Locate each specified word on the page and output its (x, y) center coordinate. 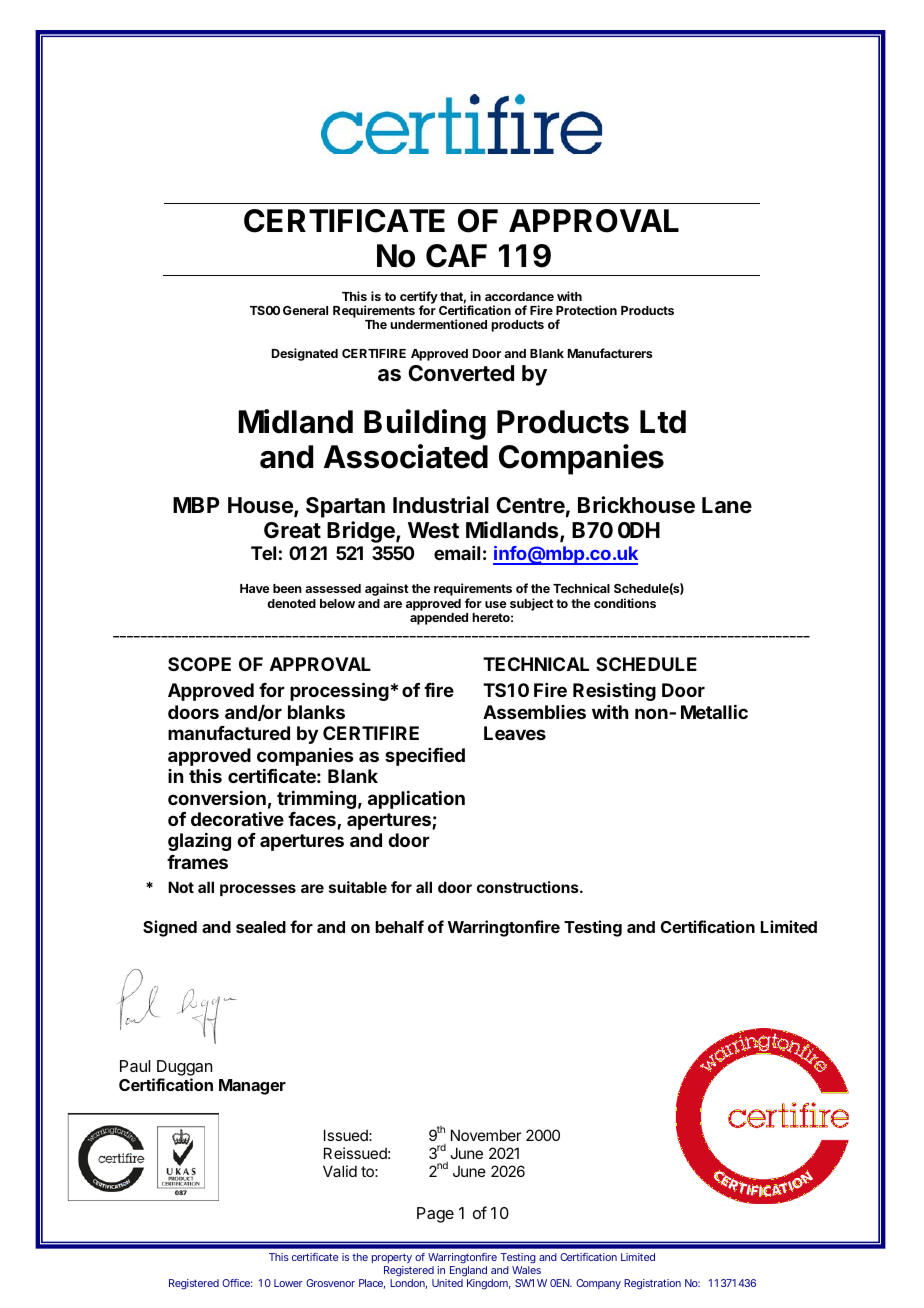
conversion (217, 798)
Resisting (614, 692)
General (305, 310)
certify (419, 298)
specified (425, 757)
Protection (586, 310)
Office (236, 1283)
